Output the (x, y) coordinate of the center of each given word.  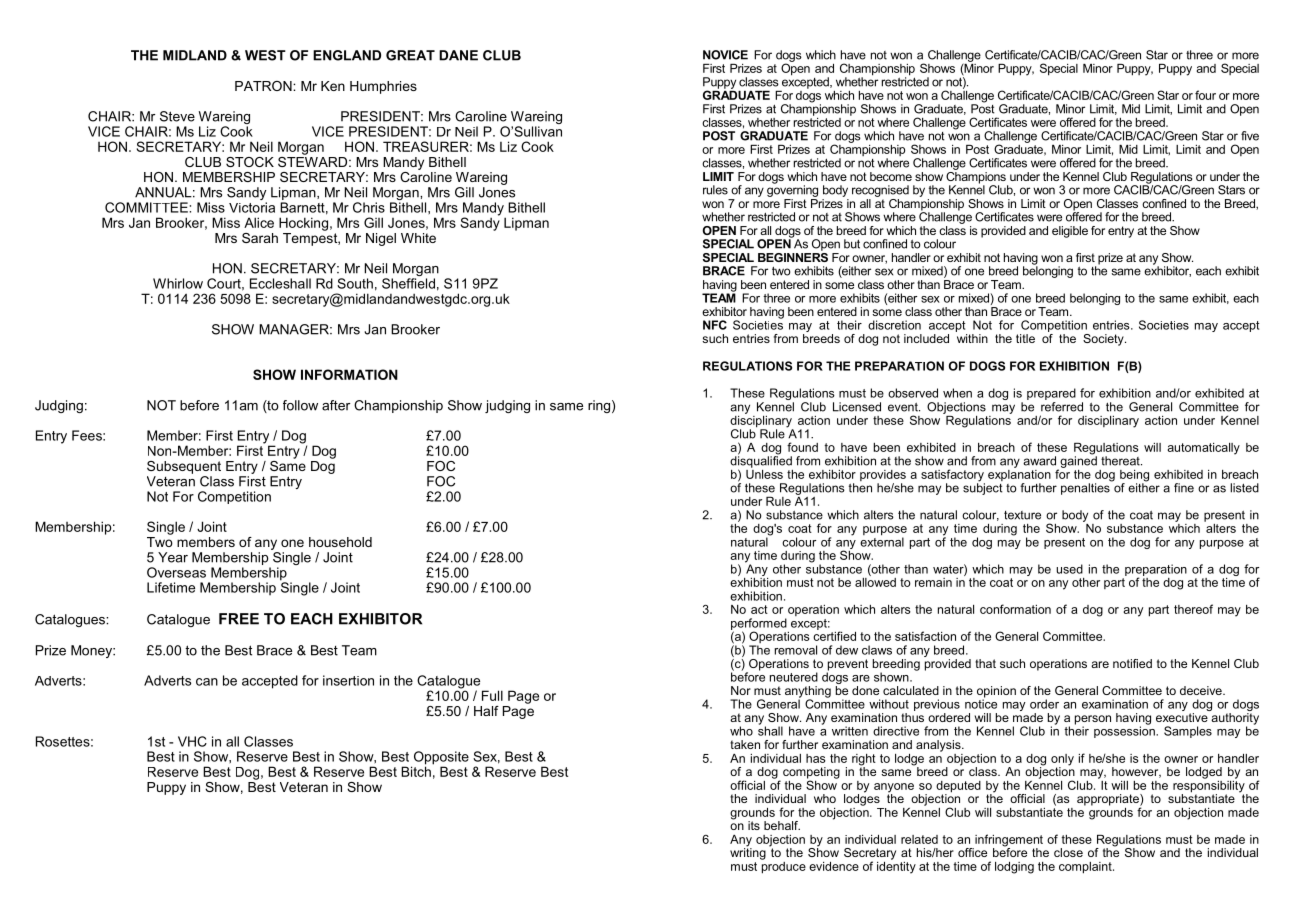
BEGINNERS (793, 256)
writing (748, 853)
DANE (458, 55)
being (1134, 477)
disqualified (761, 461)
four (1205, 95)
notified (1132, 663)
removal (796, 650)
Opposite (440, 759)
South (355, 283)
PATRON (264, 86)
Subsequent (184, 467)
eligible (1070, 232)
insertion (348, 680)
